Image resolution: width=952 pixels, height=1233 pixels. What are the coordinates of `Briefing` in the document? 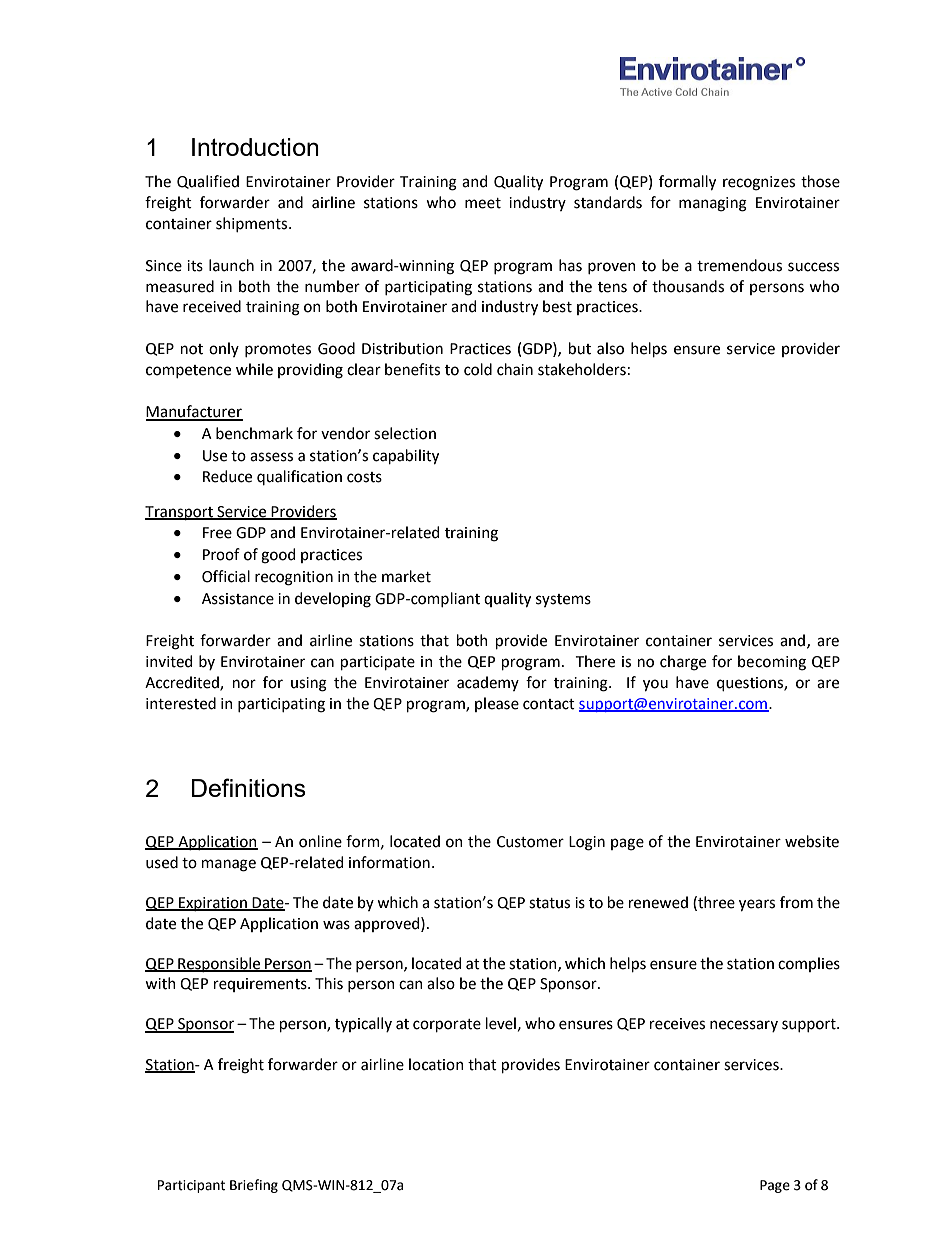 It's located at (254, 1186).
